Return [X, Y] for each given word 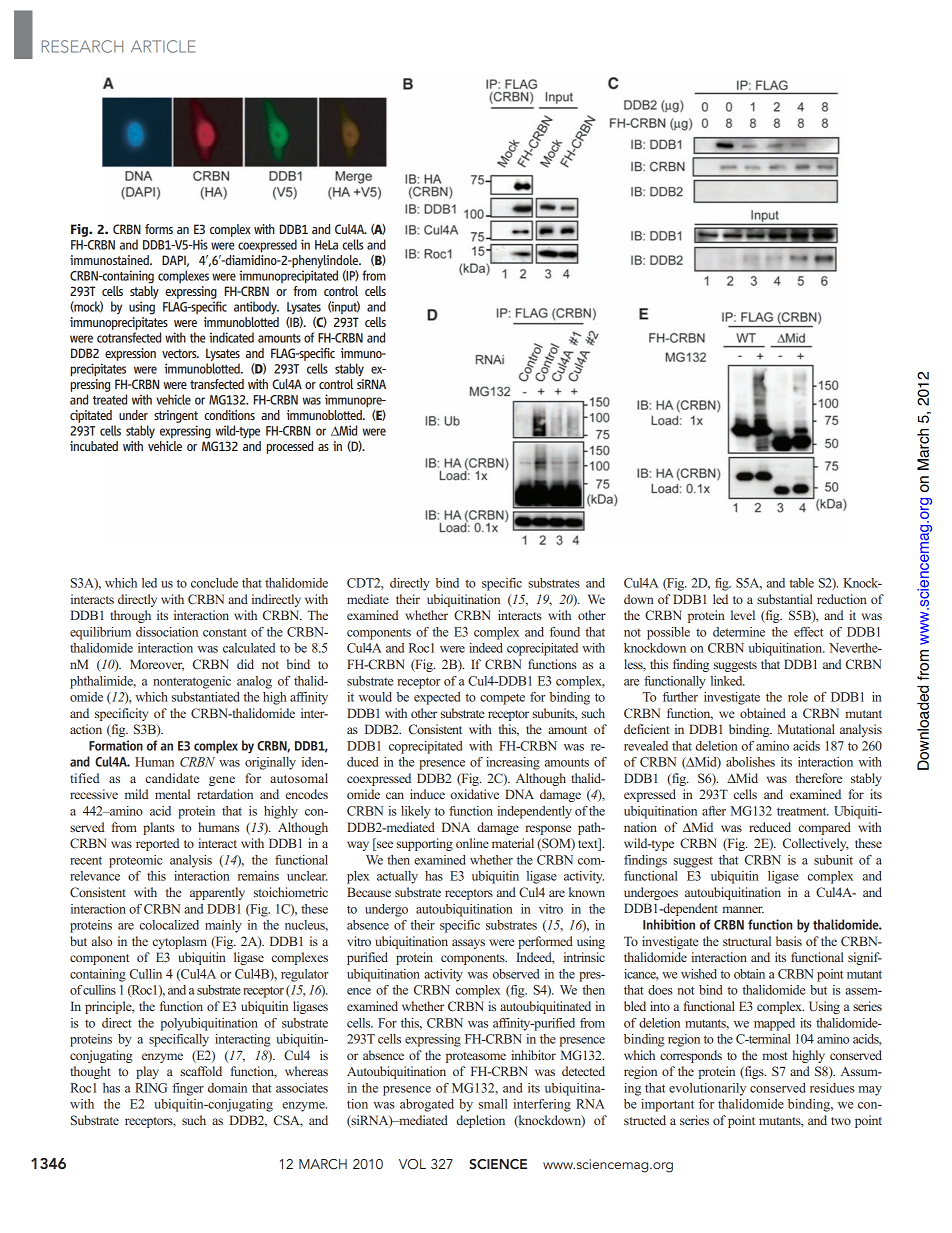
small [493, 1104]
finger [188, 1089]
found [565, 632]
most [775, 1056]
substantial [785, 599]
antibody [256, 308]
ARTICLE [163, 46]
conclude [214, 583]
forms [159, 229]
